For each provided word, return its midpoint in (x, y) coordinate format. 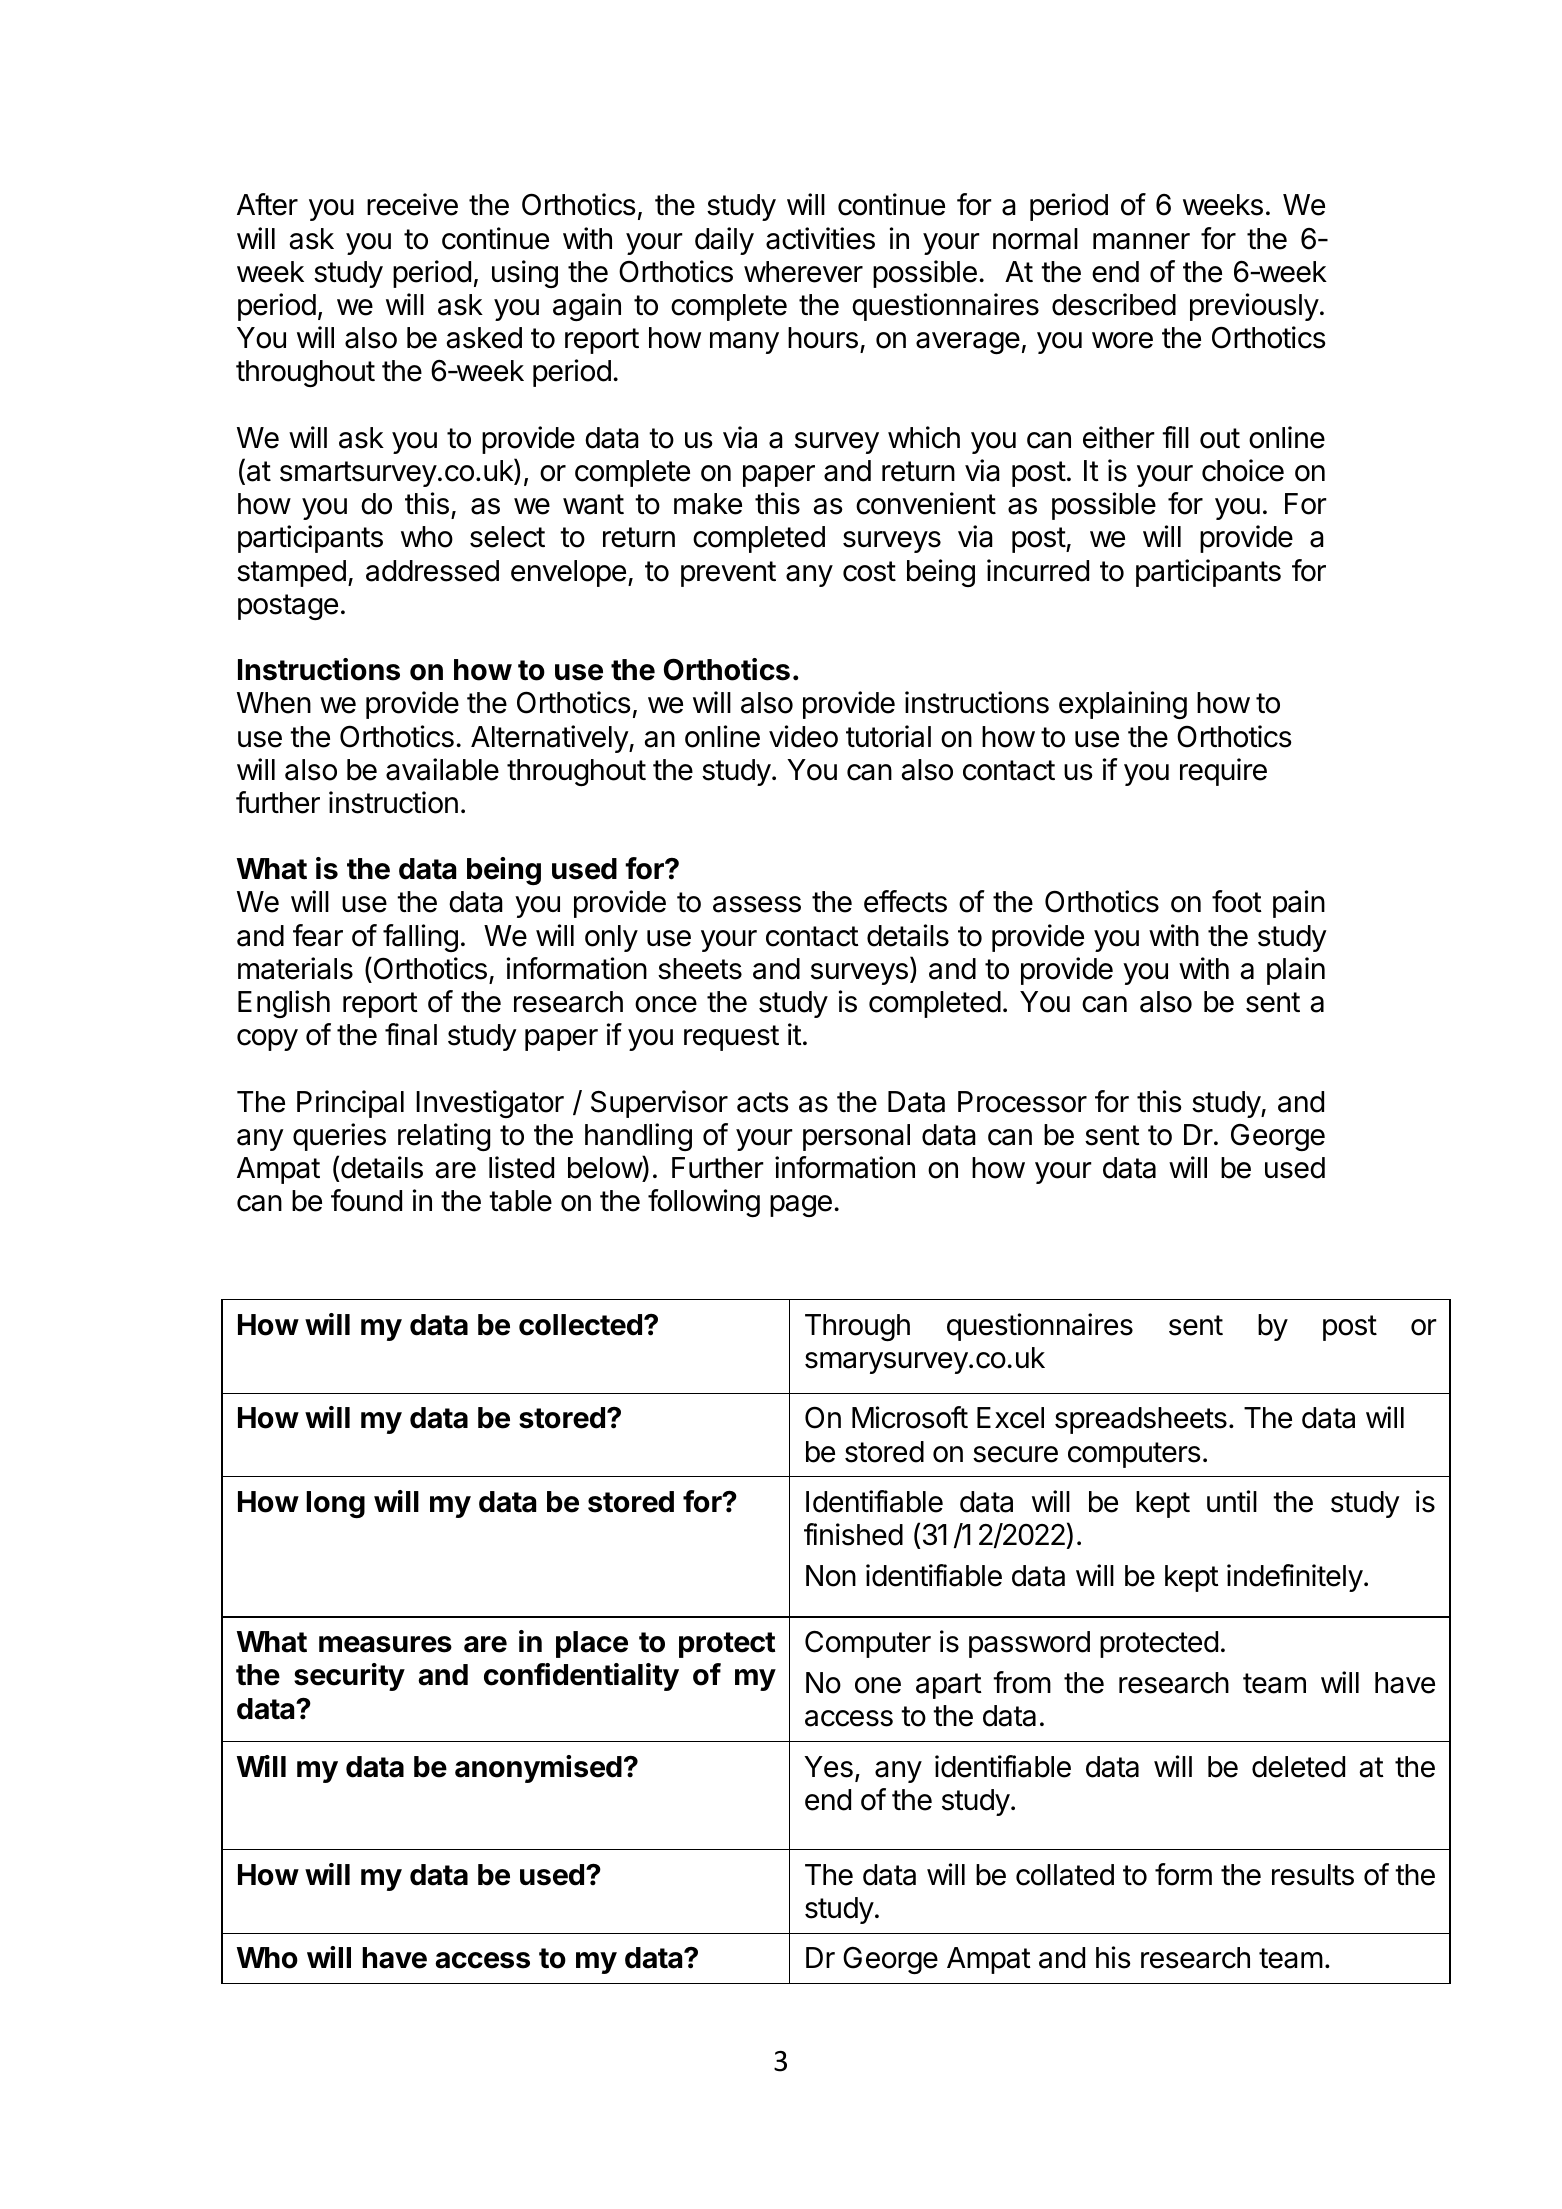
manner (1141, 241)
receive (412, 204)
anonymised (538, 1769)
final (411, 1034)
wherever (803, 272)
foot (1237, 901)
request (731, 1038)
